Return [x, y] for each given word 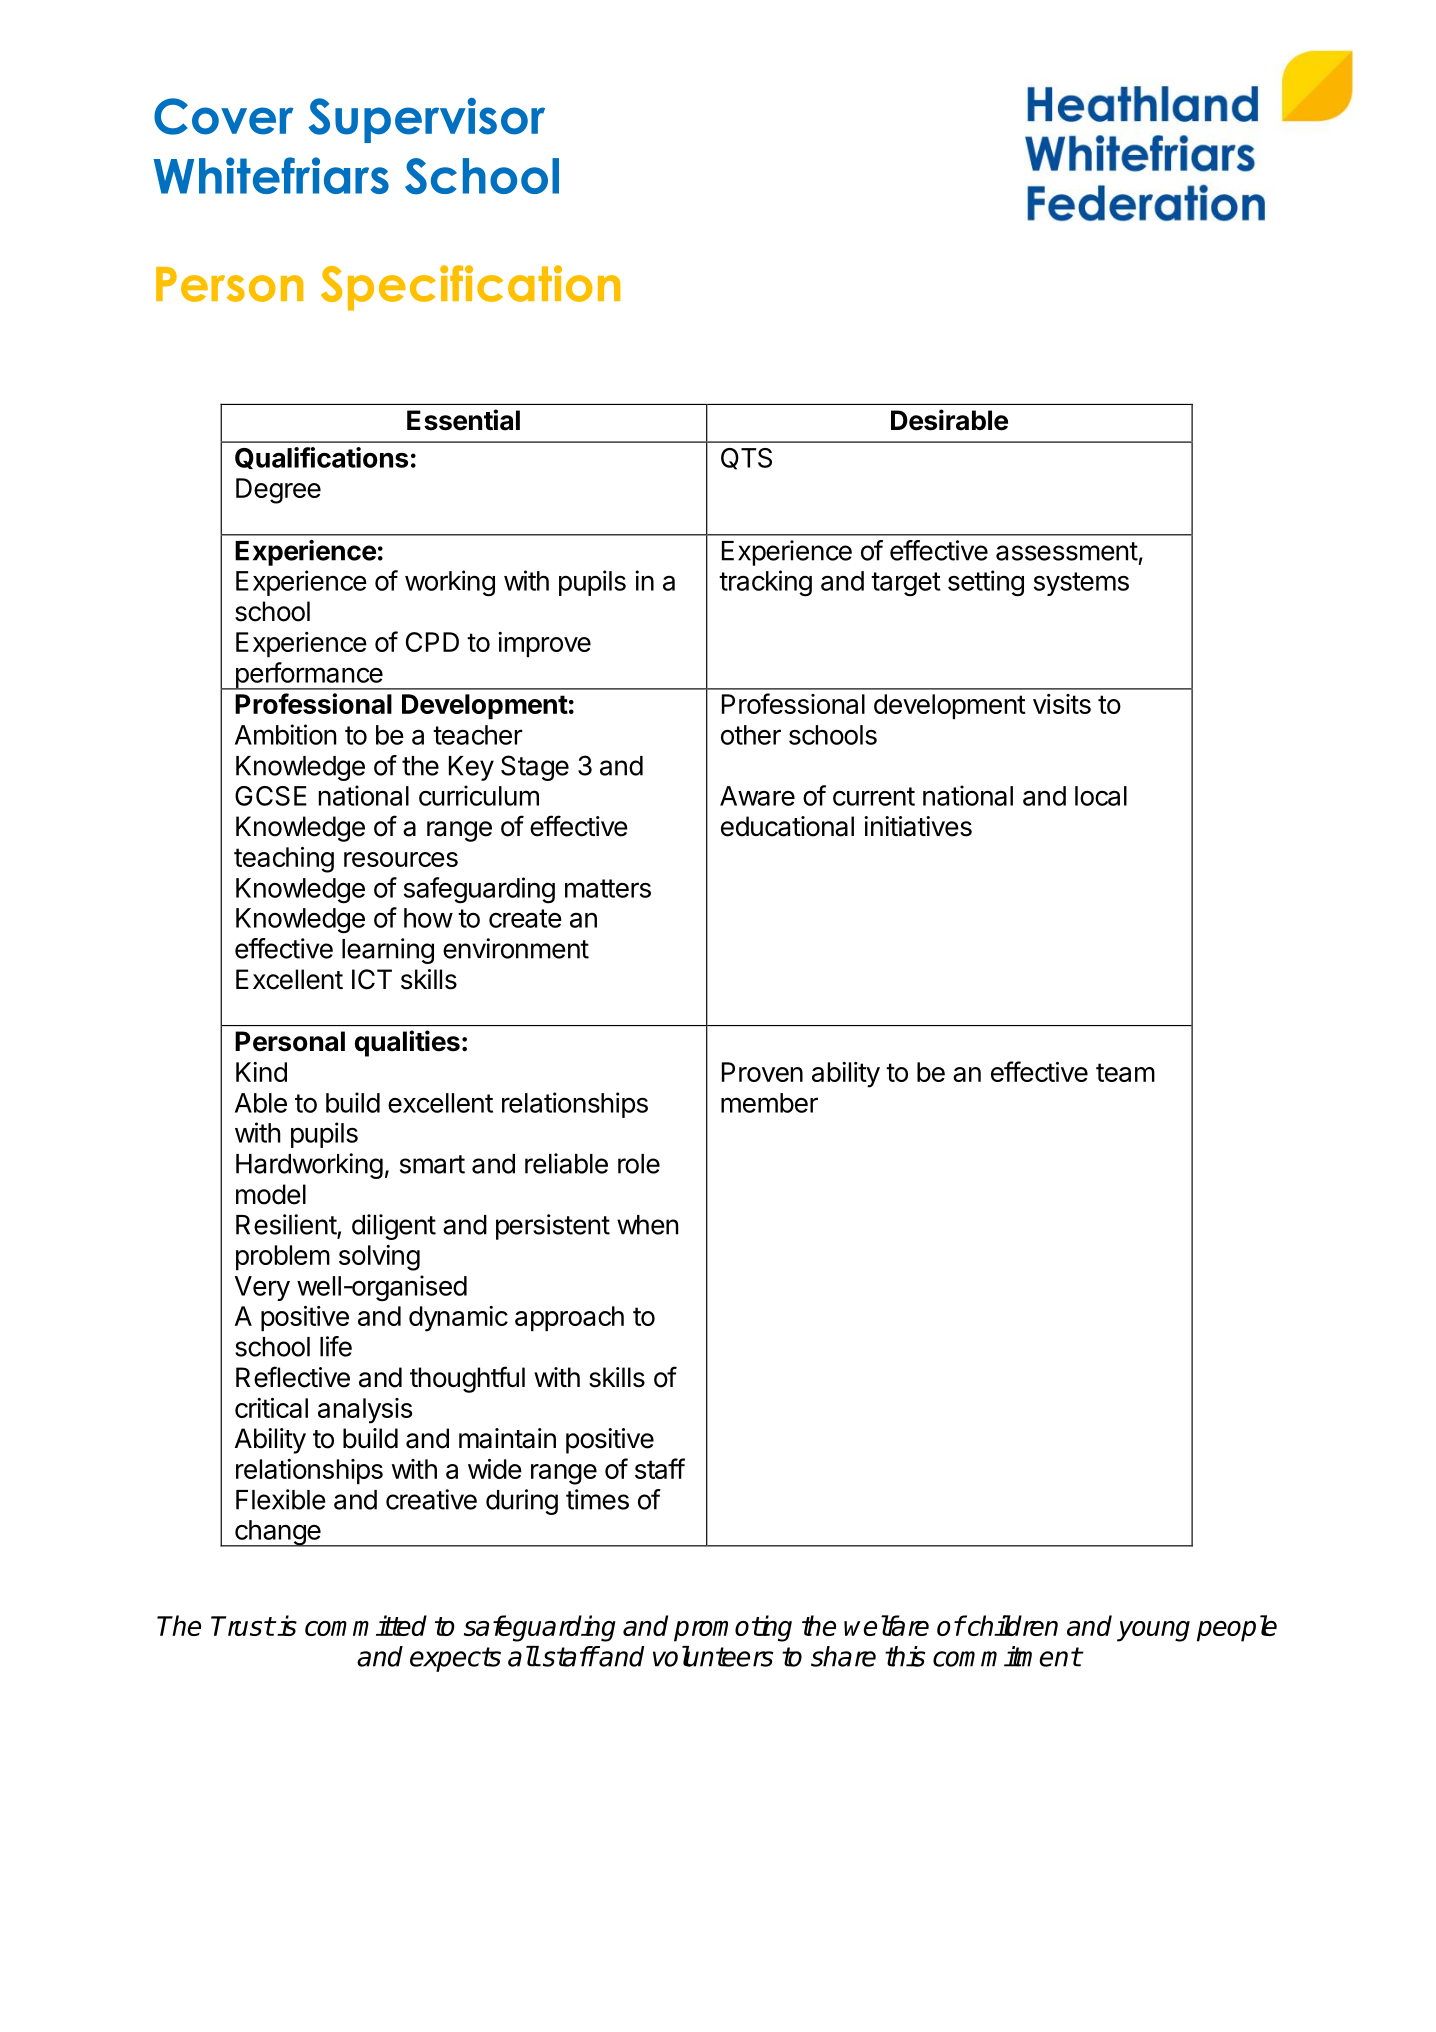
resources [401, 859]
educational [787, 826]
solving [379, 1258]
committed [366, 1625]
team [1125, 1072]
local [1101, 796]
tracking [765, 583]
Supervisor [427, 120]
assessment [1067, 551]
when [647, 1225]
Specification [470, 288]
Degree [278, 491]
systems [1081, 584]
